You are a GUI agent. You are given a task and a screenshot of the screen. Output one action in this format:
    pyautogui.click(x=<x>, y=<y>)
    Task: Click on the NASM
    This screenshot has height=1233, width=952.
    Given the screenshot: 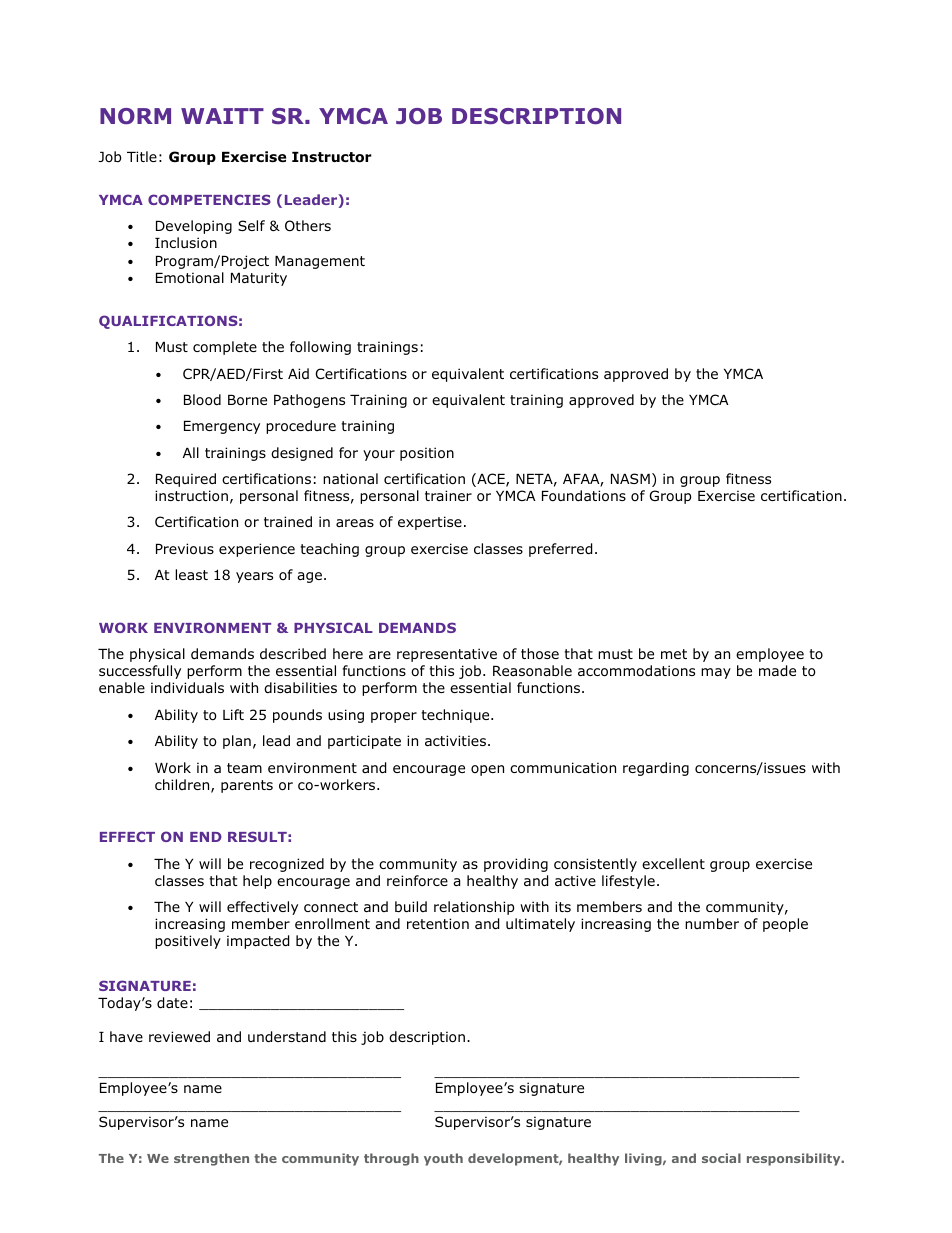 What is the action you would take?
    pyautogui.click(x=630, y=478)
